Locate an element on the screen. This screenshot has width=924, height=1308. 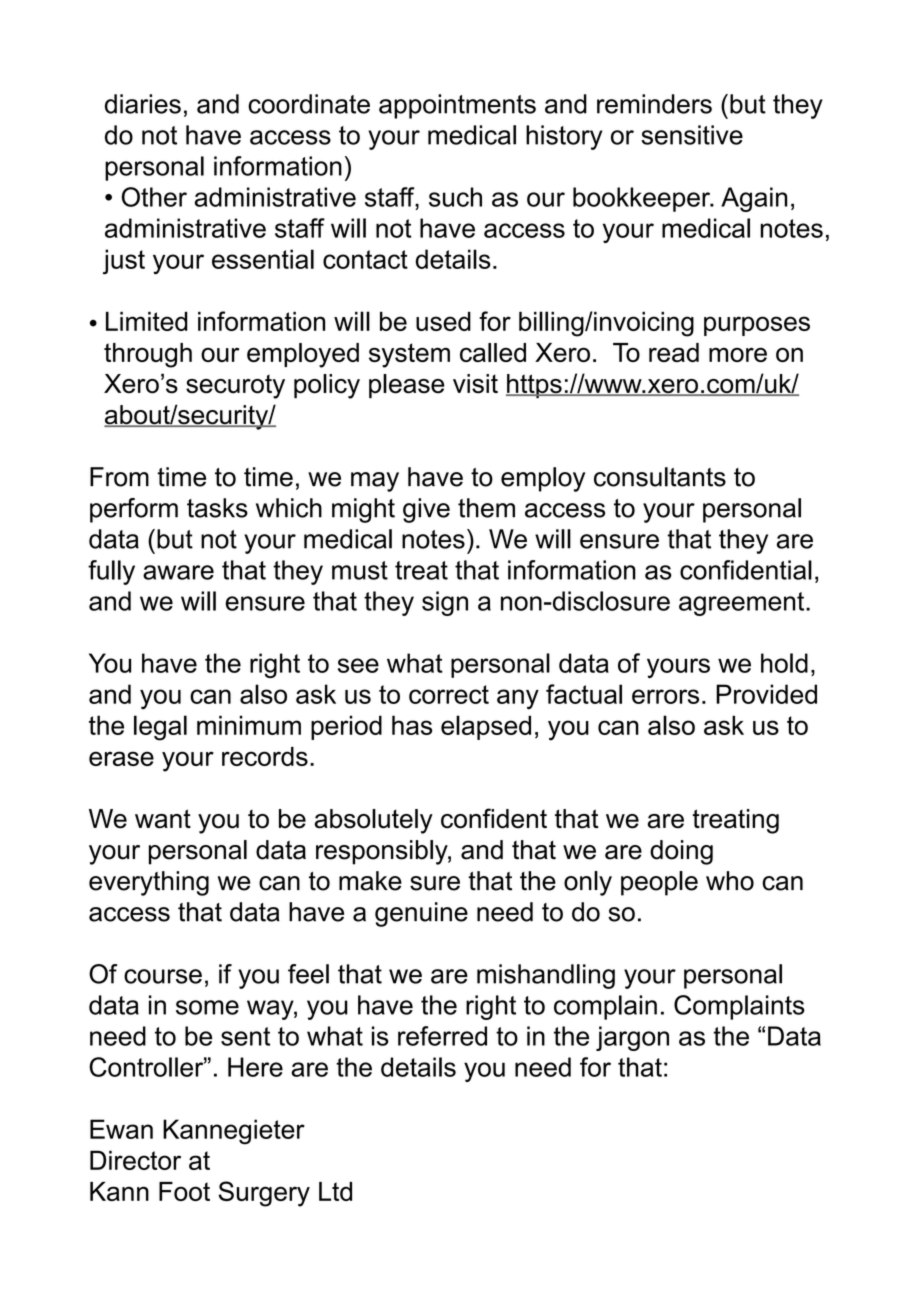
genuine is located at coordinates (421, 914).
